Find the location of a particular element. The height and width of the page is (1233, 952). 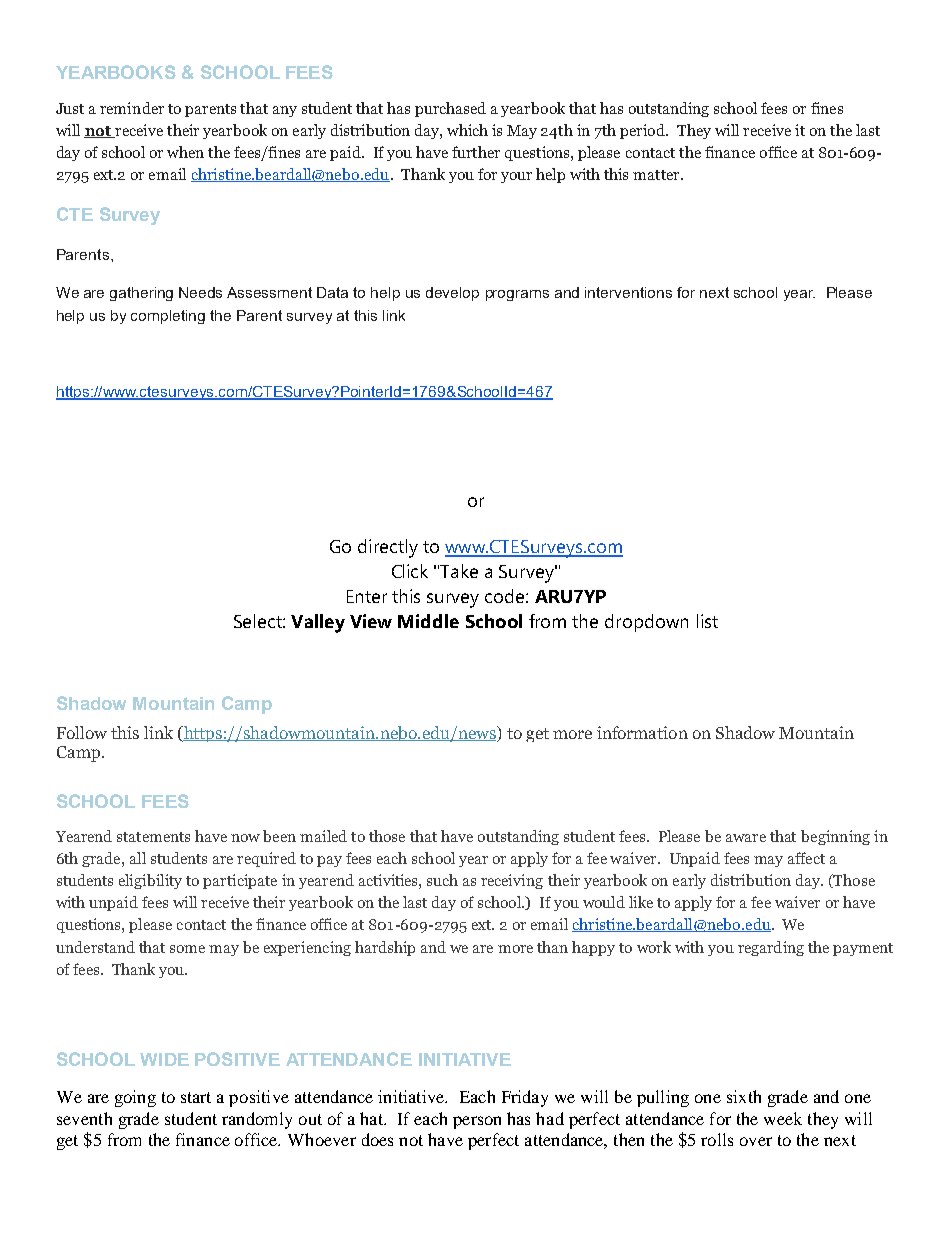

Middle is located at coordinates (428, 621).
